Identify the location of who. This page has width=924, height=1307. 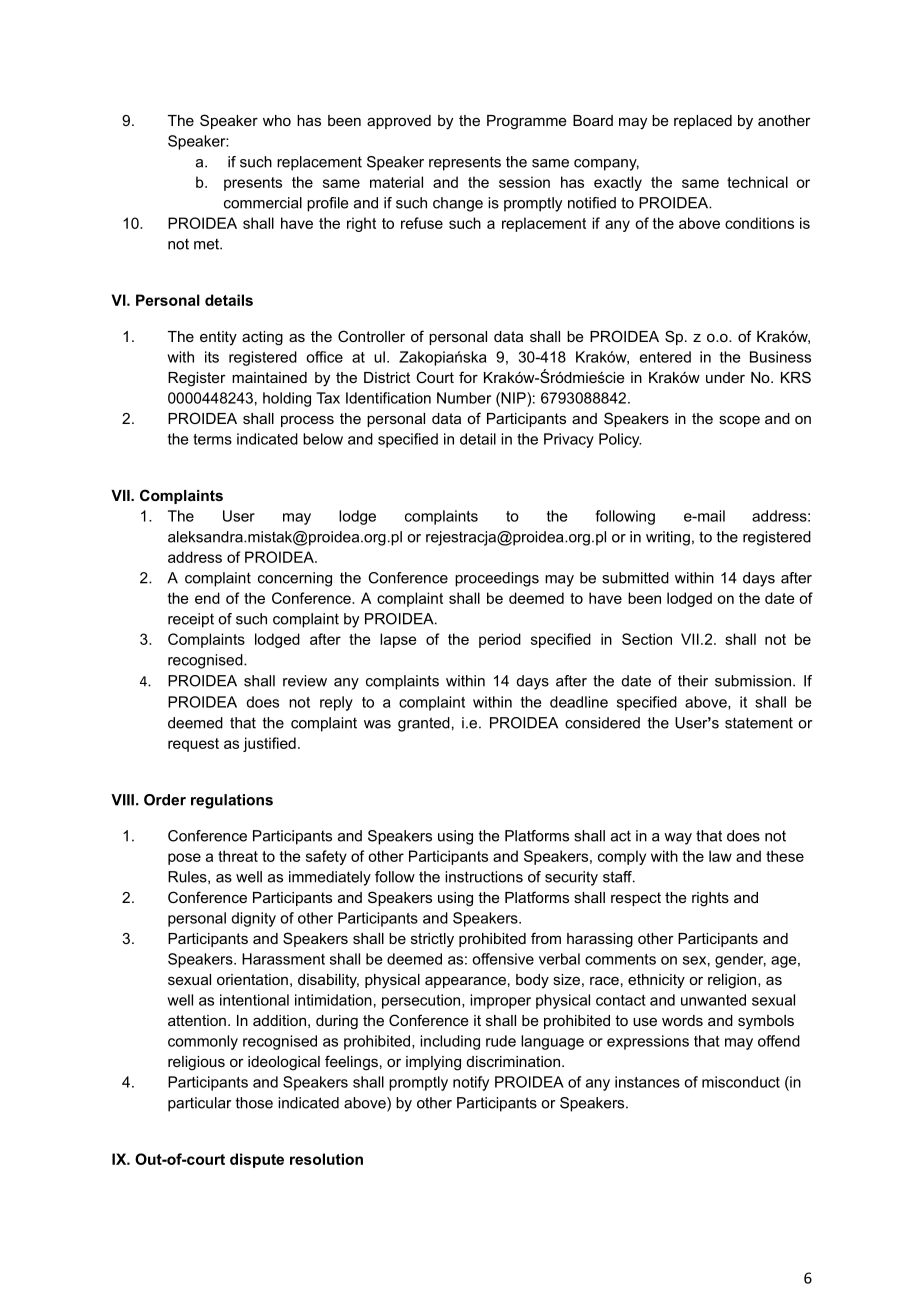
(277, 120).
